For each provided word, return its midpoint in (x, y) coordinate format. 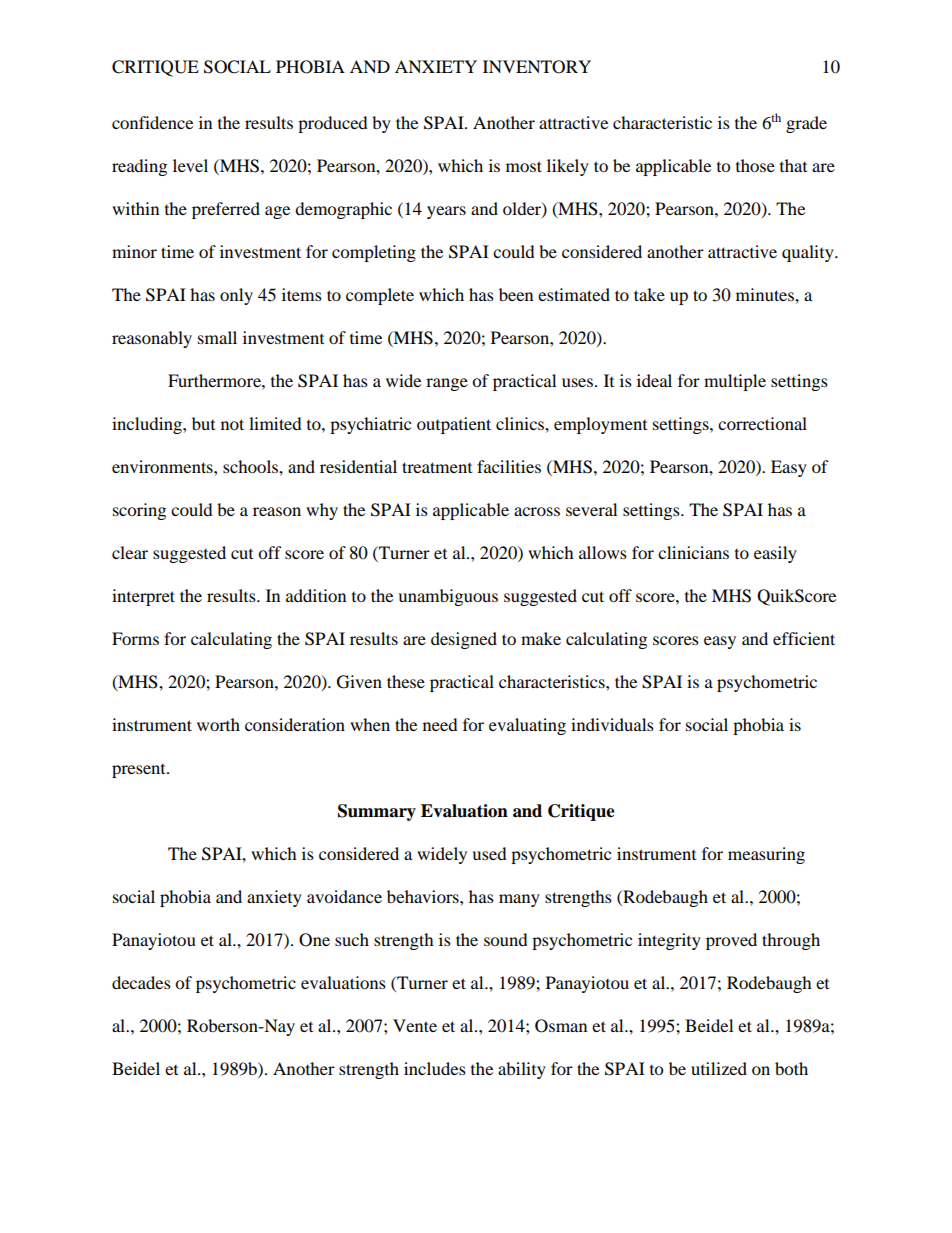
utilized (719, 1068)
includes (435, 1068)
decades (141, 982)
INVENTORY (537, 67)
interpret (143, 597)
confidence (152, 122)
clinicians (693, 552)
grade (806, 124)
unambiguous (448, 597)
